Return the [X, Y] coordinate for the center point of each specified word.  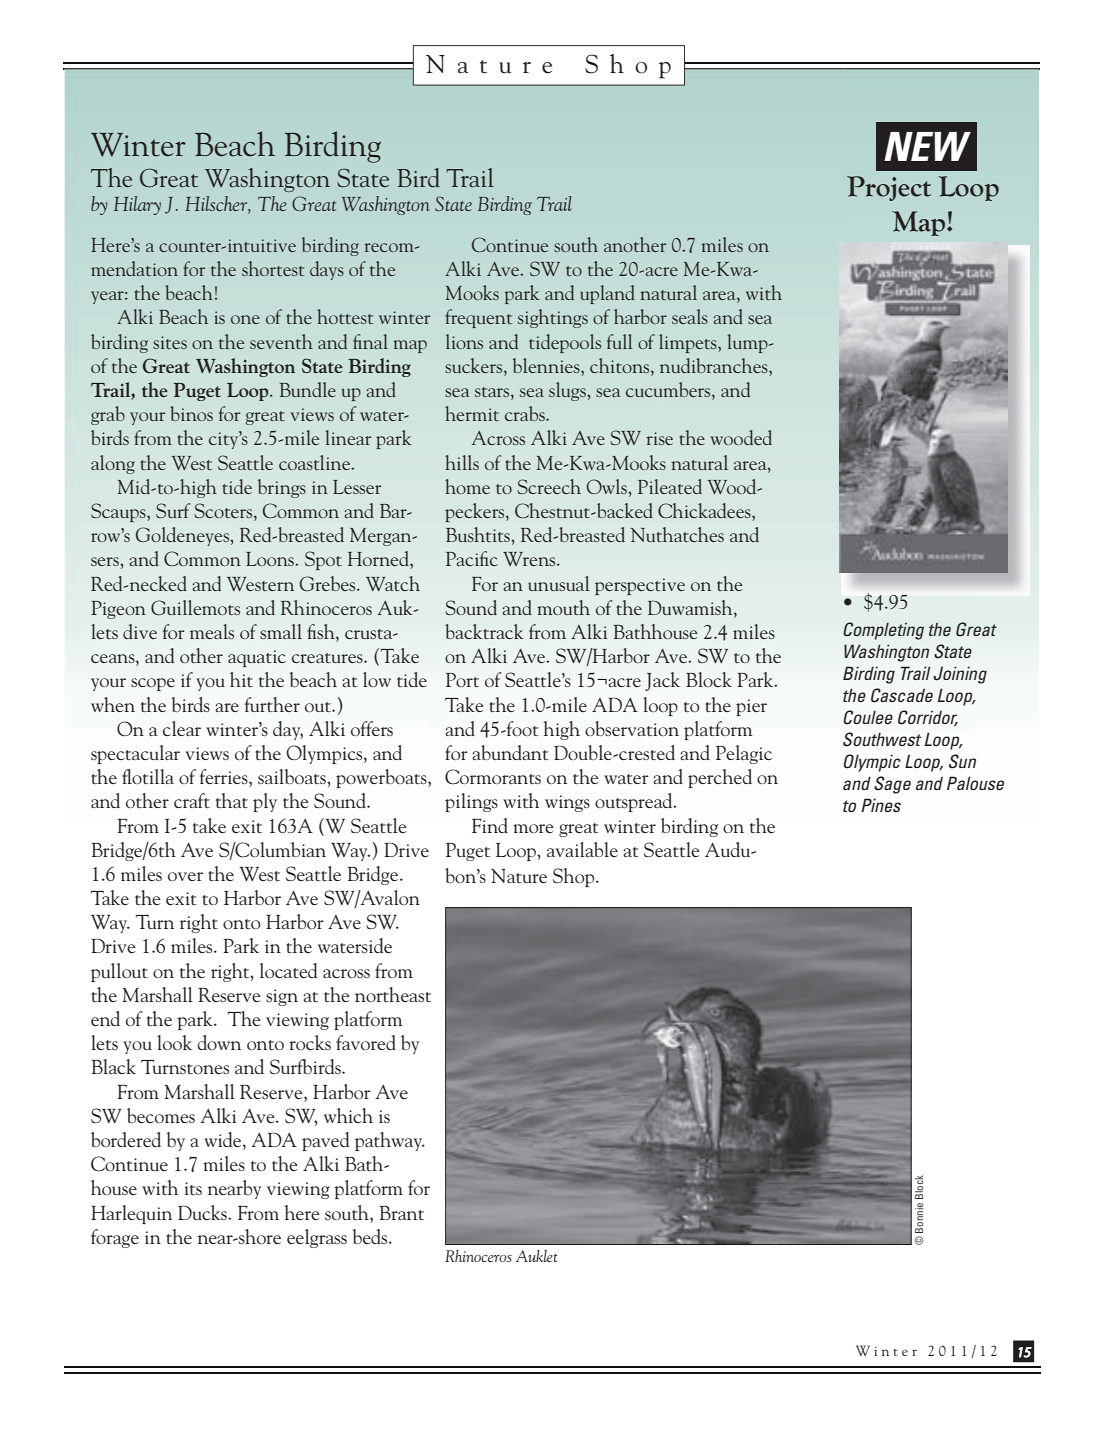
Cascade [902, 695]
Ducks [203, 1212]
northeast [393, 994]
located [288, 970]
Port [462, 680]
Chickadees [705, 512]
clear [182, 728]
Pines [881, 805]
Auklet [537, 1256]
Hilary [137, 205]
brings [282, 488]
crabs [526, 413]
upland [607, 294]
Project [889, 188]
